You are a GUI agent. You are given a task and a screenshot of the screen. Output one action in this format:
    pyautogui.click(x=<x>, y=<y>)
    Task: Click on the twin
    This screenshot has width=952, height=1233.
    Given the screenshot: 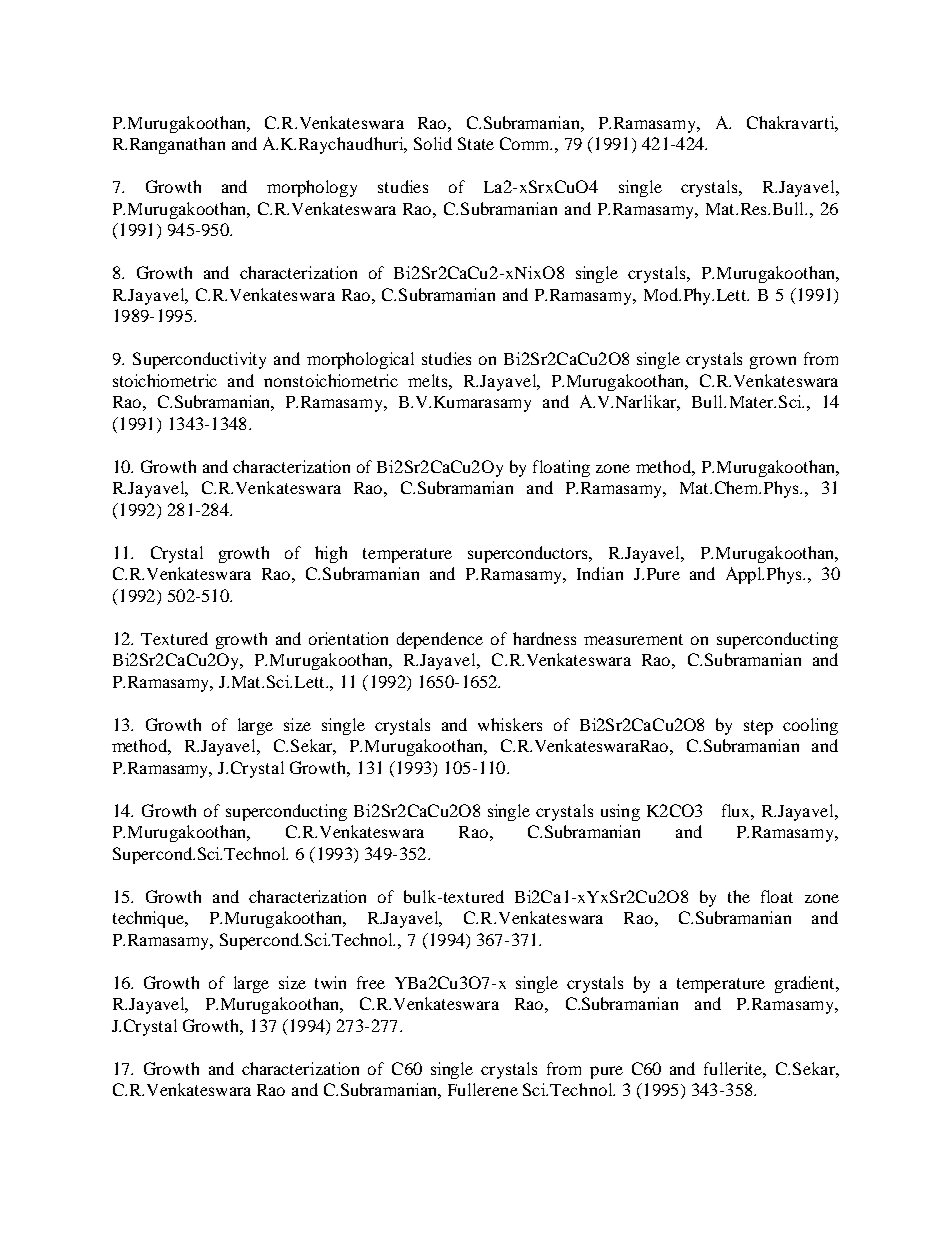 What is the action you would take?
    pyautogui.click(x=330, y=982)
